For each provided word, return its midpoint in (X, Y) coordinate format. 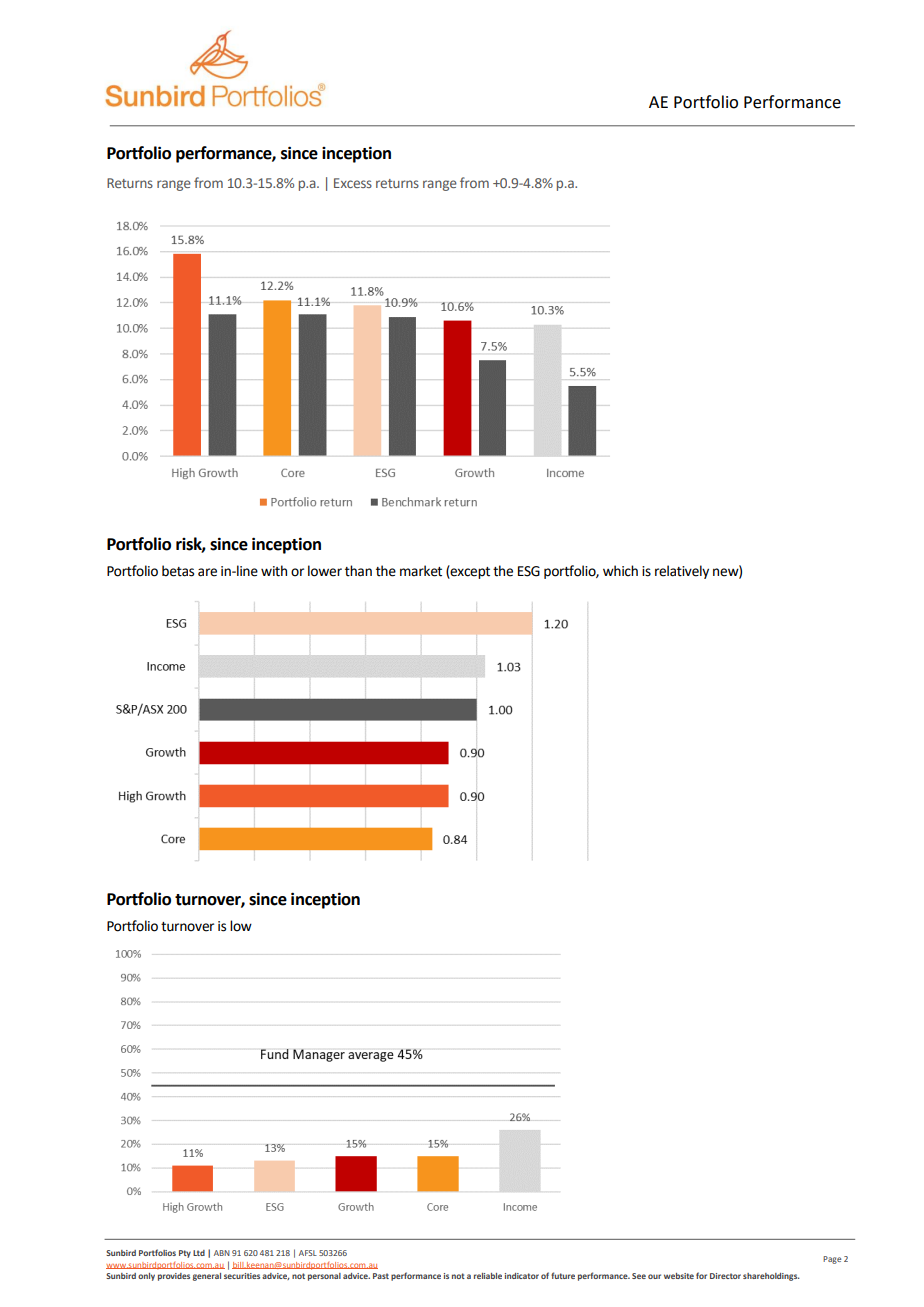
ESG (529, 571)
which (620, 571)
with (274, 571)
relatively (682, 572)
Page (832, 1260)
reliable (488, 1276)
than (358, 571)
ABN (222, 1253)
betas (178, 571)
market (421, 571)
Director (725, 1276)
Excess (353, 183)
